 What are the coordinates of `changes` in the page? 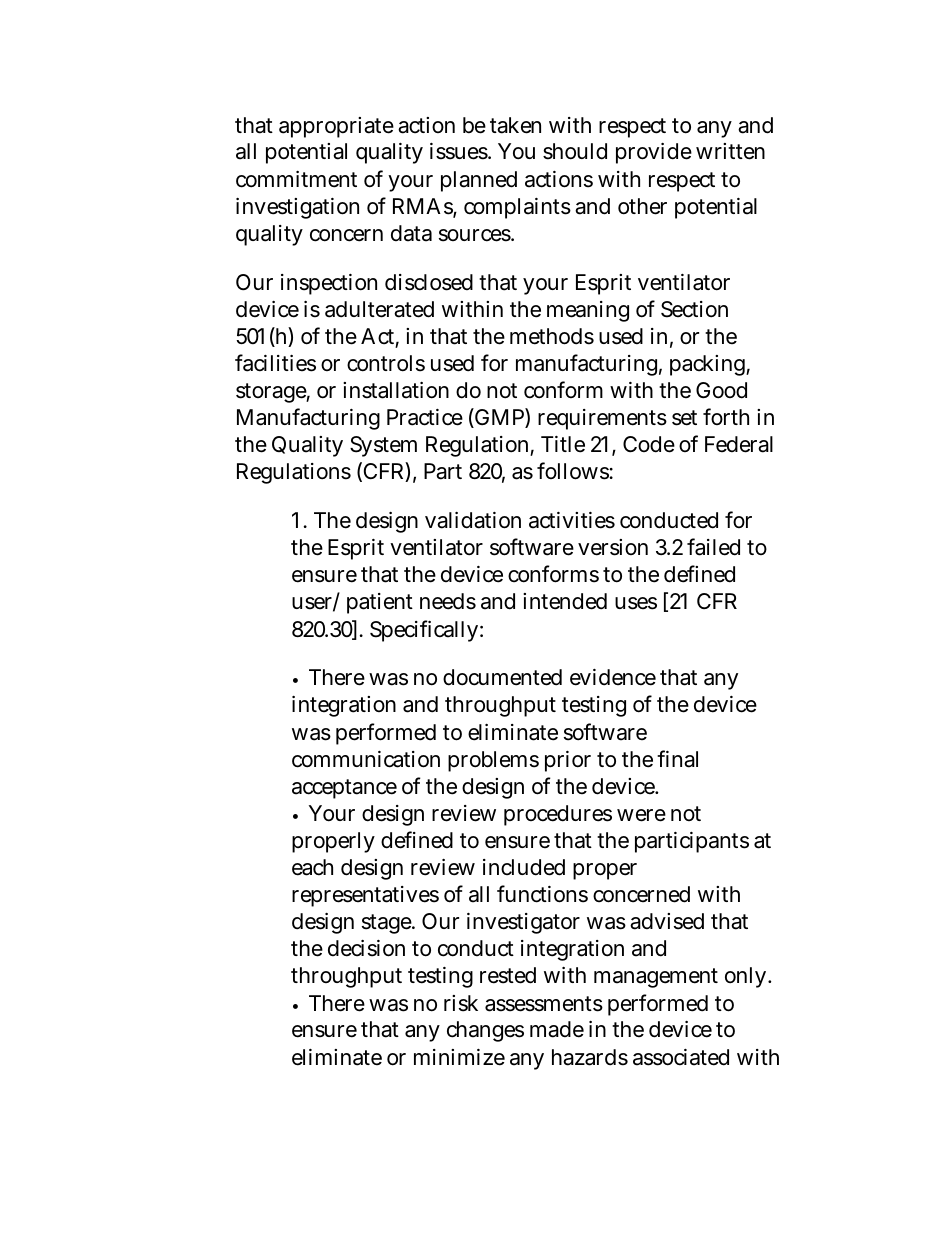 It's located at (485, 1031).
